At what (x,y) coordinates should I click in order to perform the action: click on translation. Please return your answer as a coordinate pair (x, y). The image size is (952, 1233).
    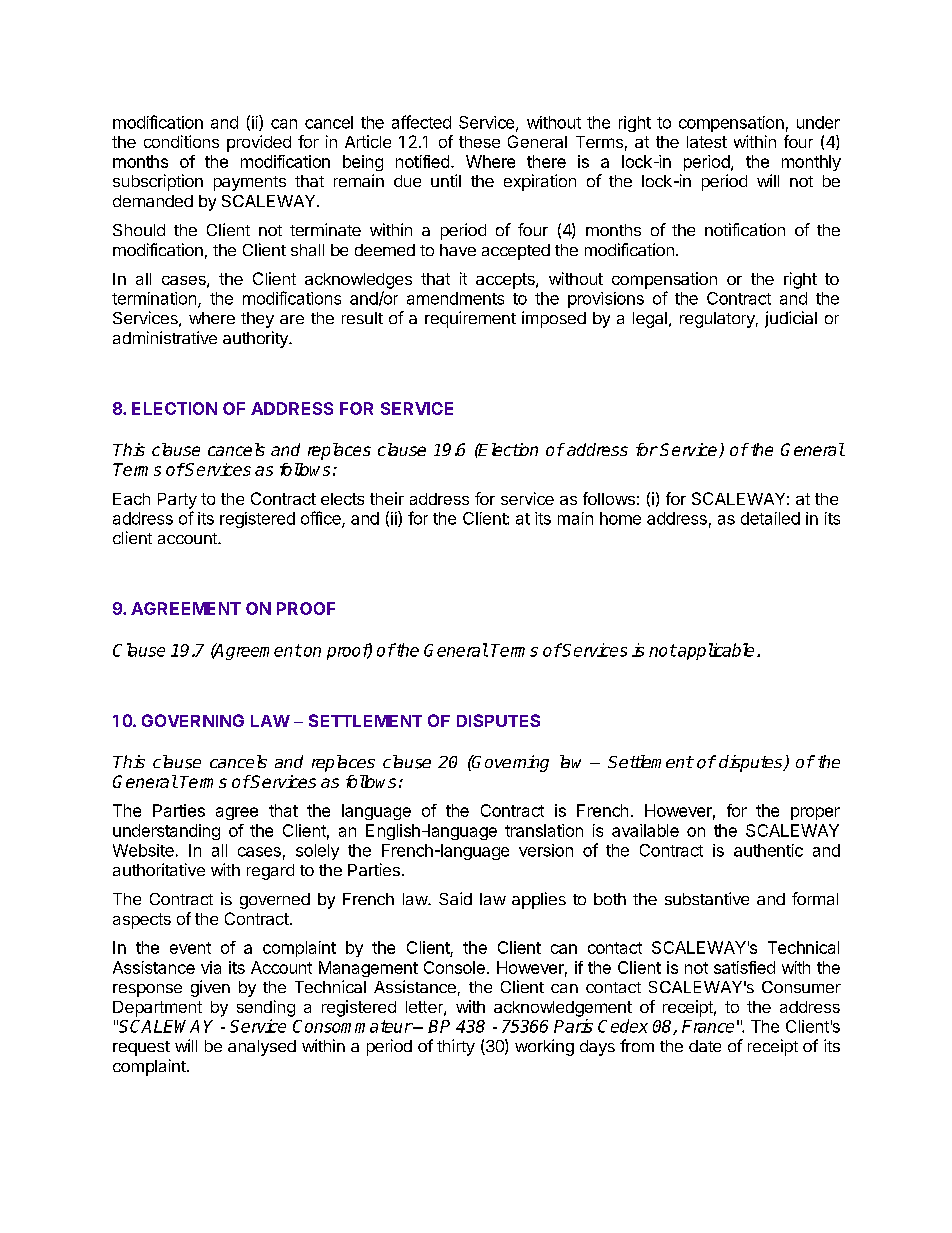
    Looking at the image, I should click on (544, 830).
